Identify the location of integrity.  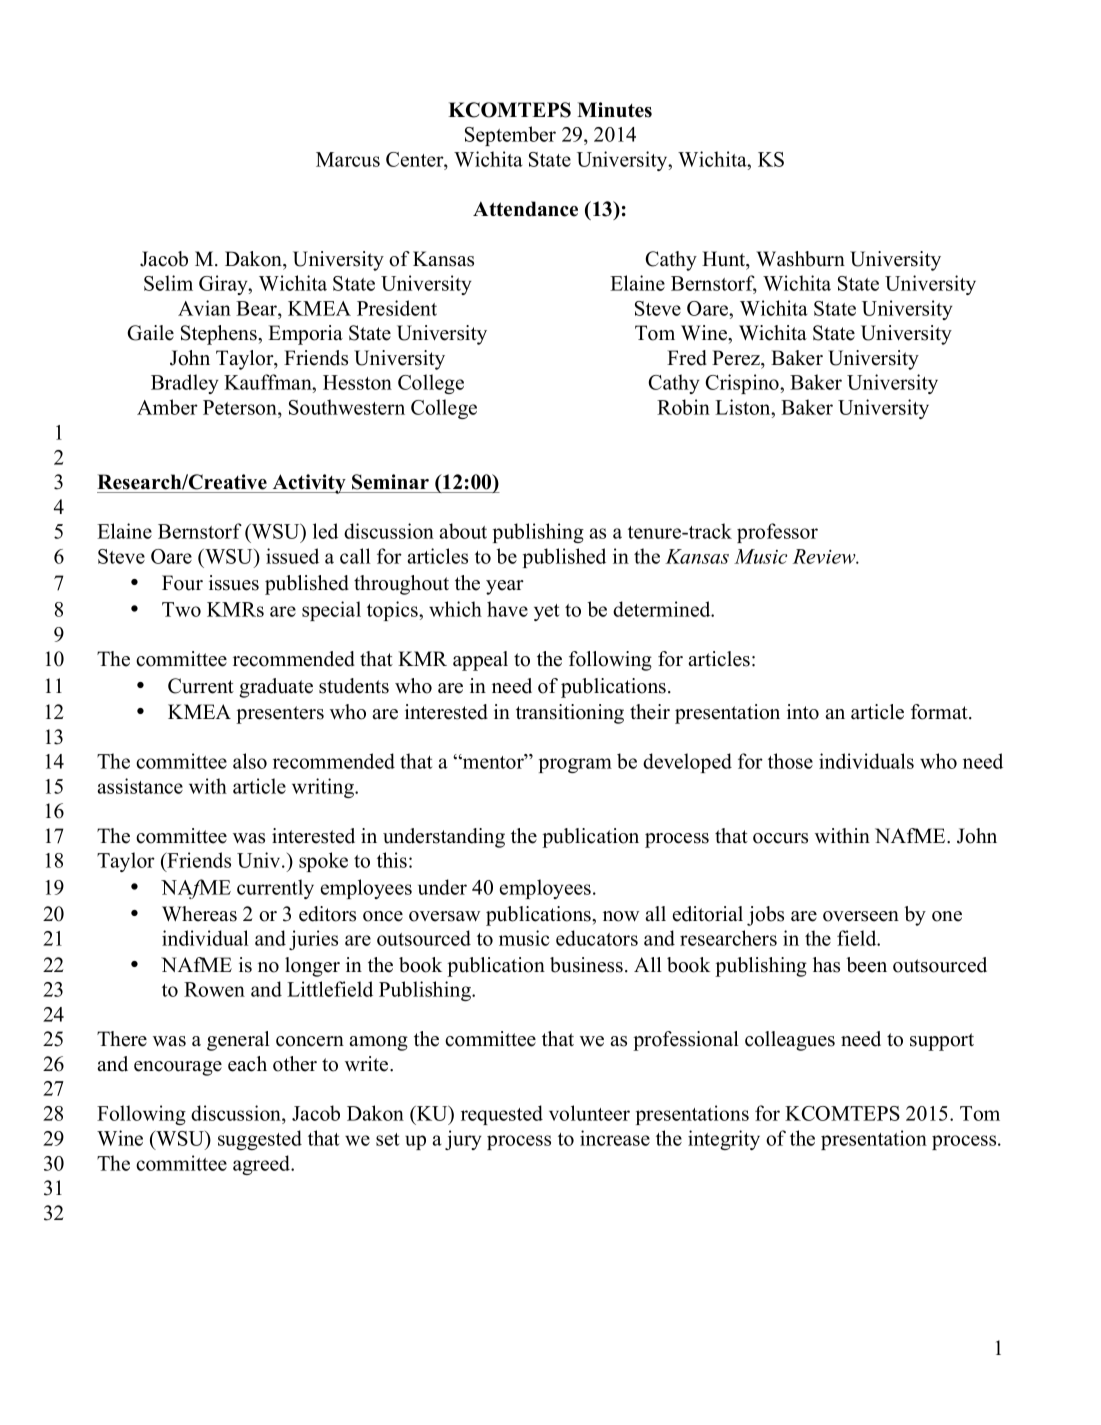
(724, 1140).
